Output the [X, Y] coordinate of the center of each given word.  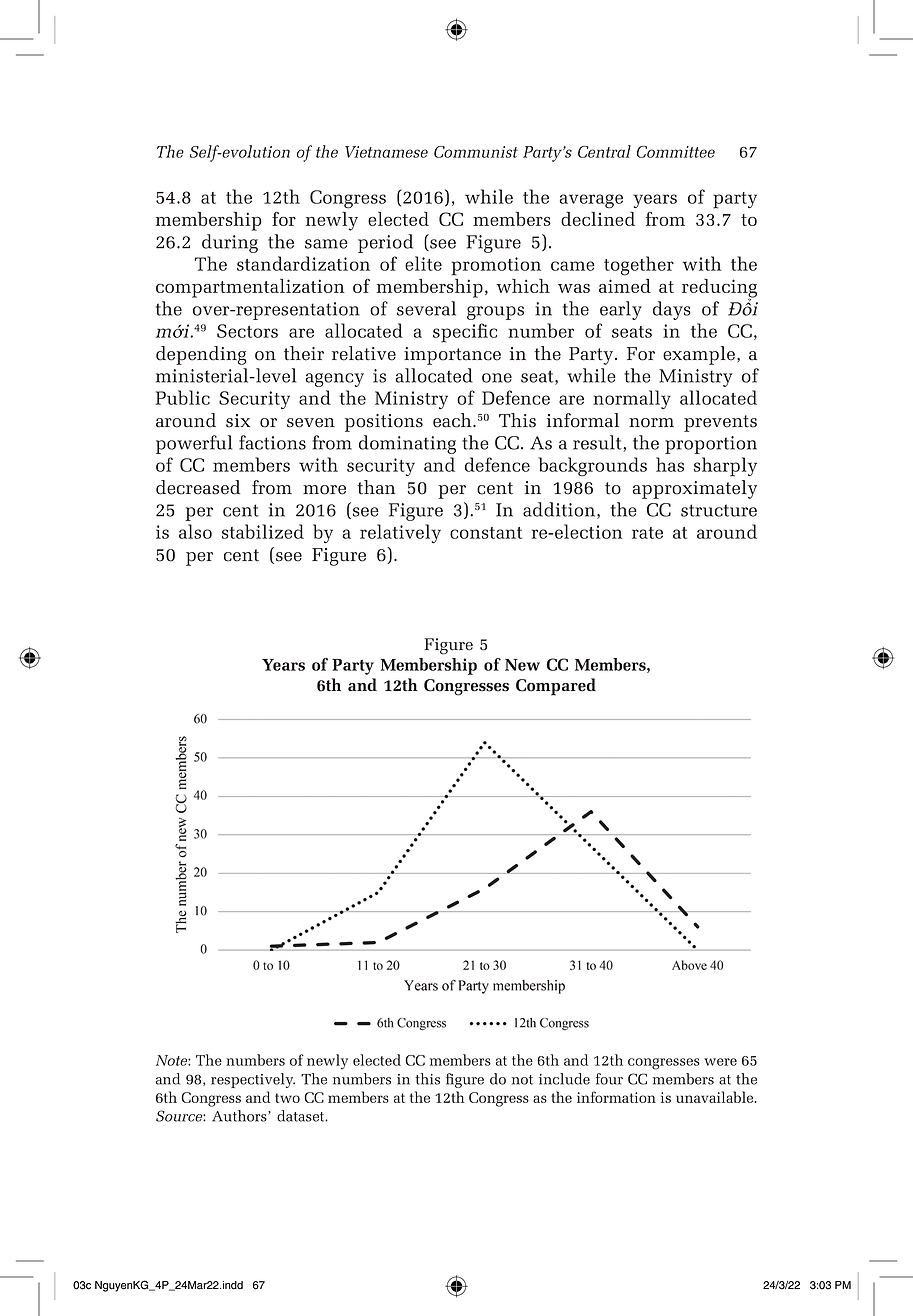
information [616, 1097]
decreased [198, 487]
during [230, 243]
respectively [253, 1080]
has [670, 464]
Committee [676, 152]
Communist [476, 152]
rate [647, 533]
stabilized [263, 531]
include [564, 1079]
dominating [407, 444]
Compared [556, 687]
